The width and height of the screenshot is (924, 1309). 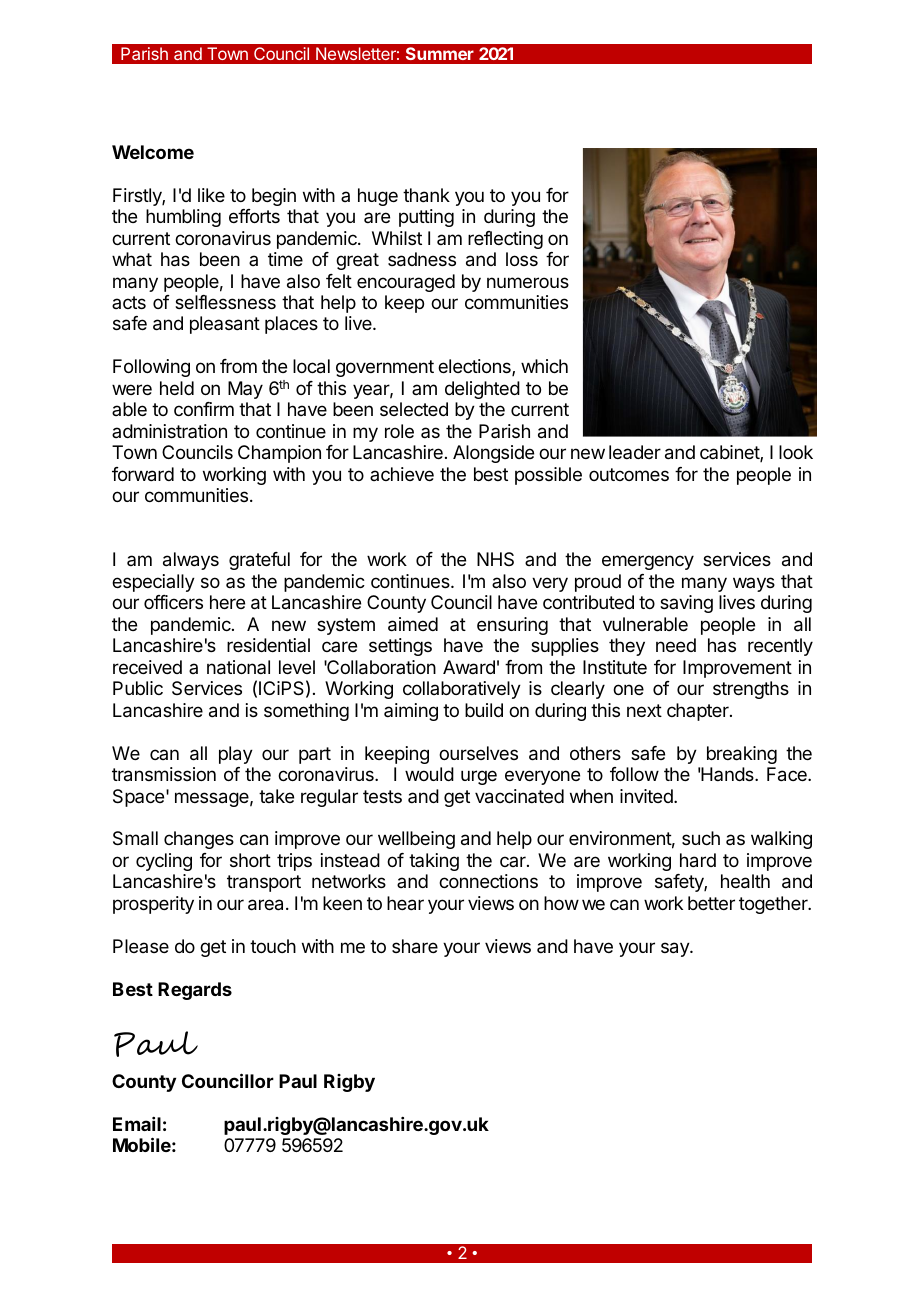 What do you see at coordinates (479, 777) in the screenshot?
I see `urge` at bounding box center [479, 777].
